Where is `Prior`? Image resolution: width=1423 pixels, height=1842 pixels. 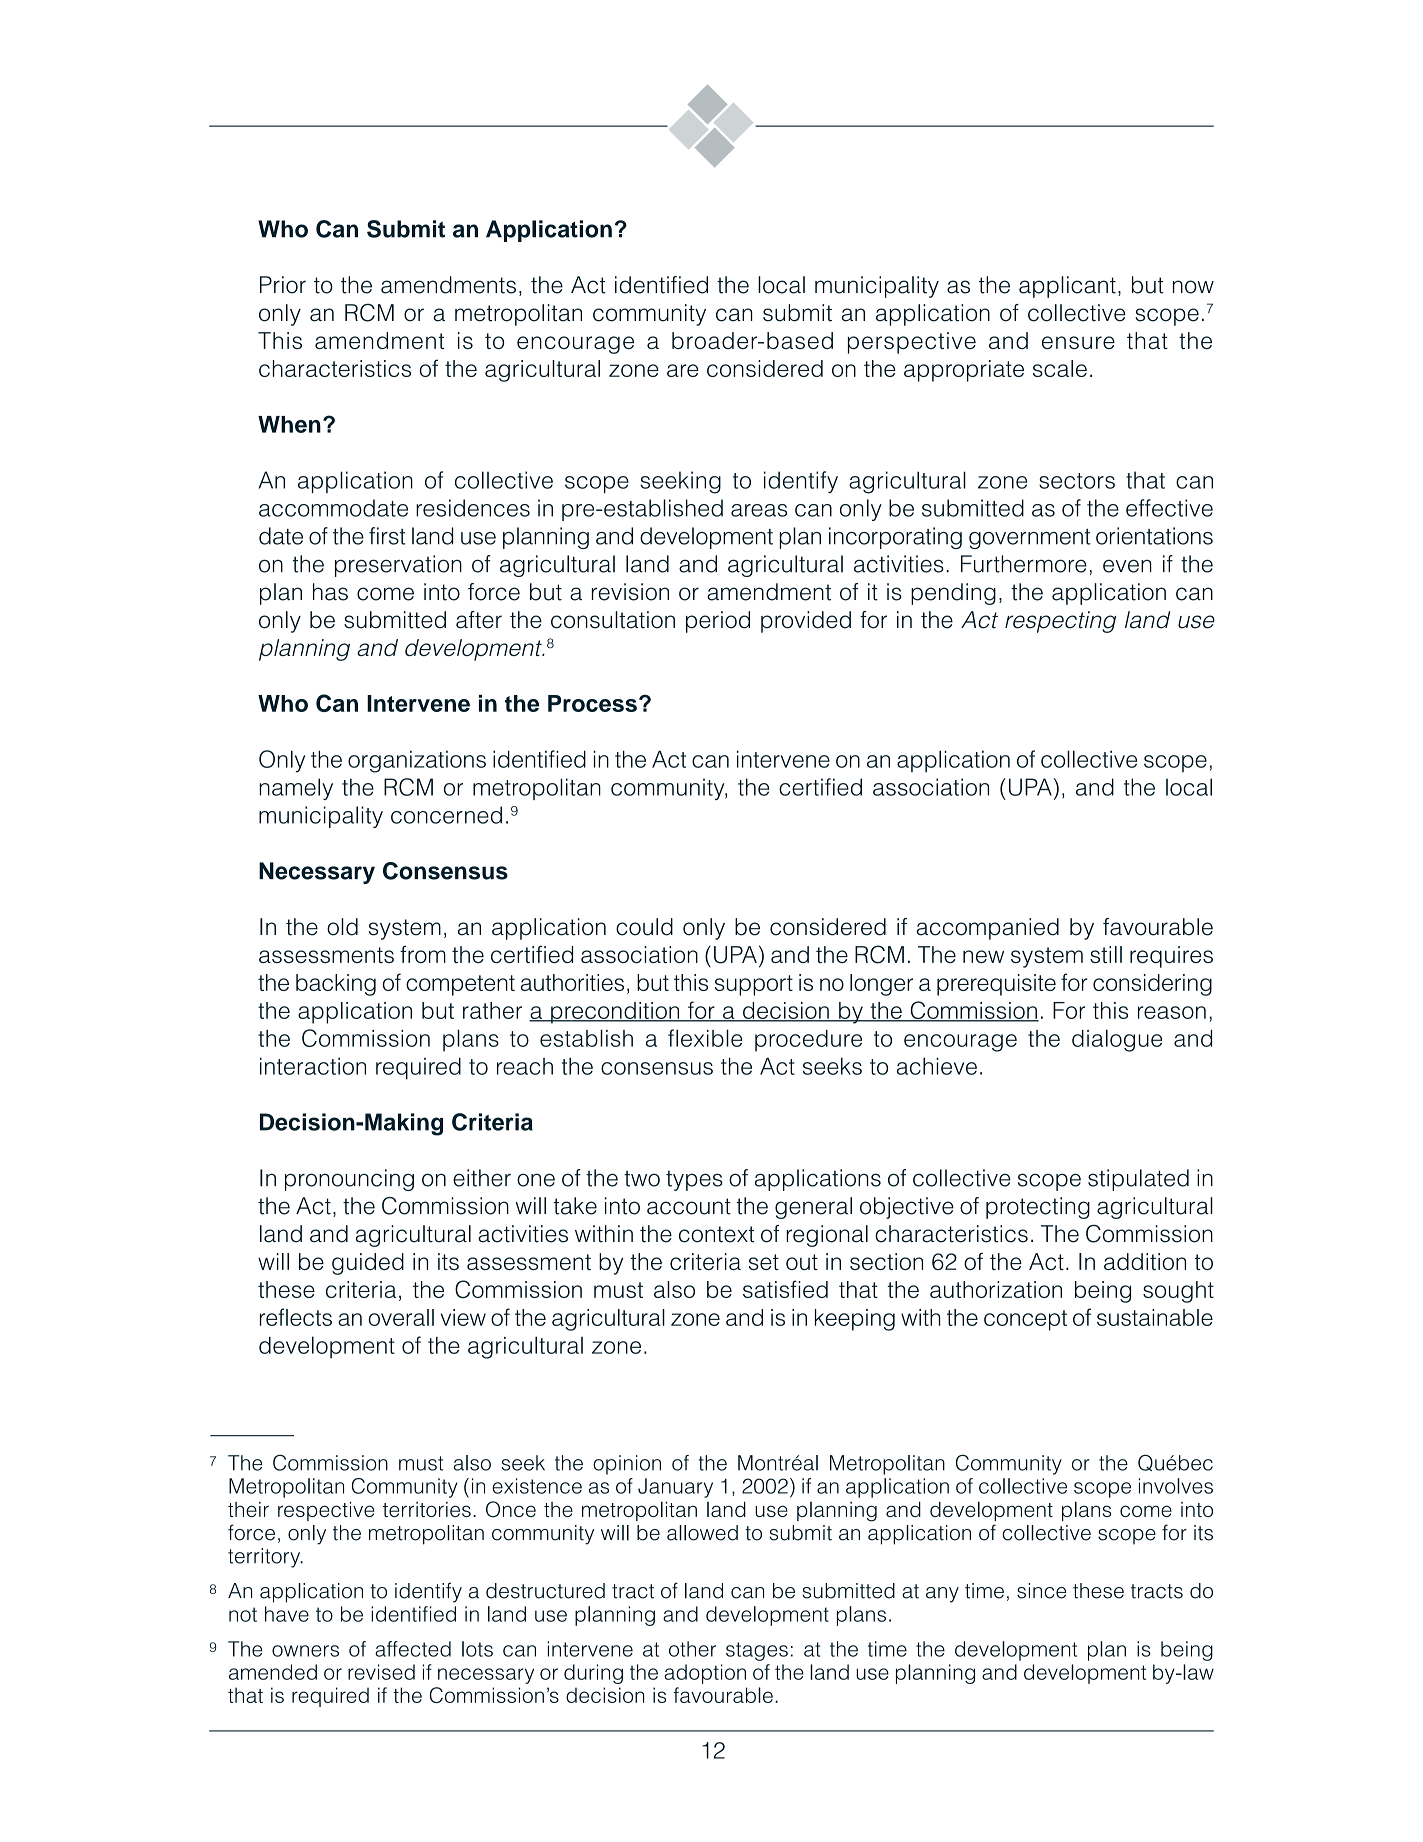 Prior is located at coordinates (283, 285).
